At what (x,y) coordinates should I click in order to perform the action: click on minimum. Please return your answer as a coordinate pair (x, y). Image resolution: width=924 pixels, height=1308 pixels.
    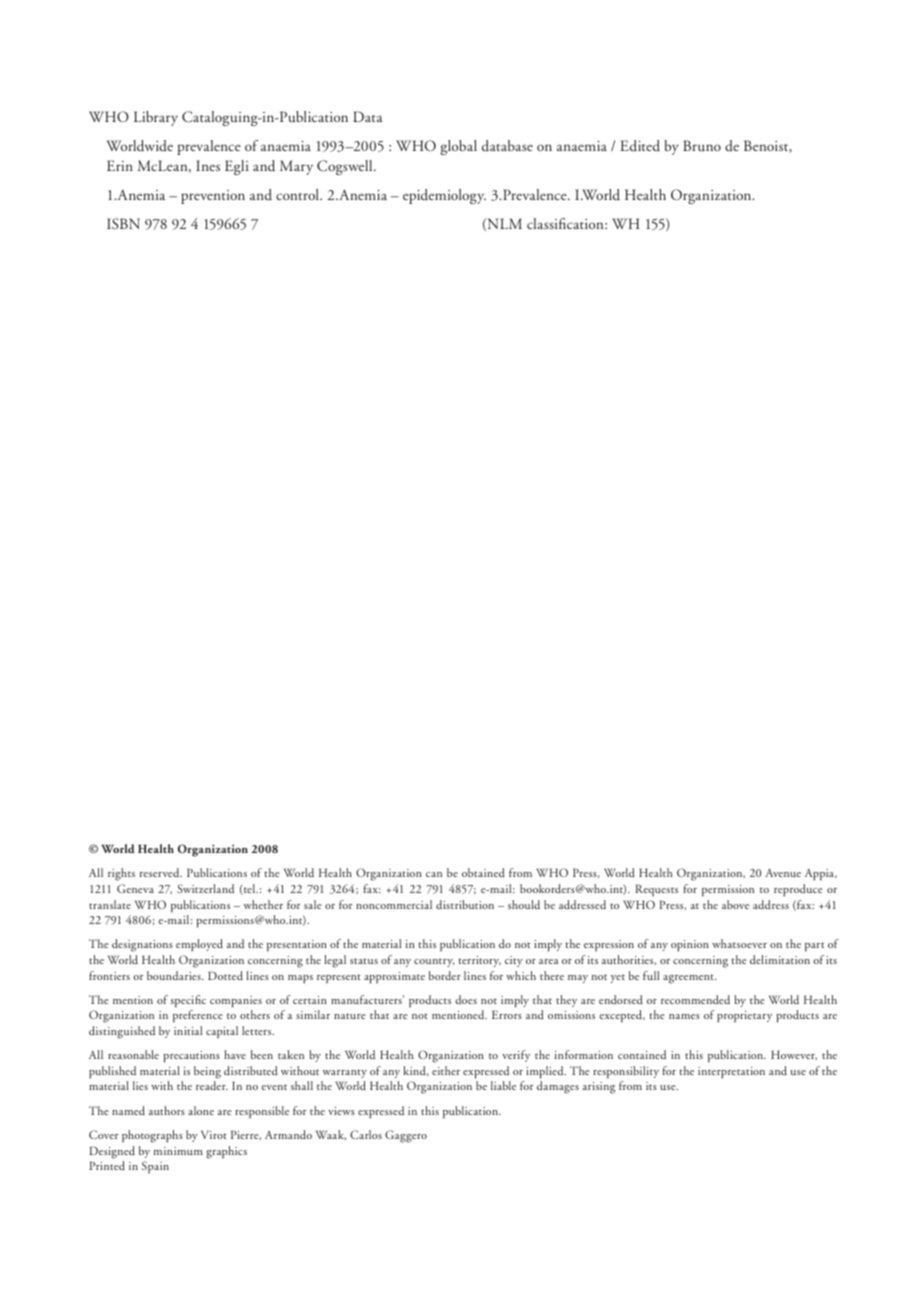
    Looking at the image, I should click on (178, 1151).
